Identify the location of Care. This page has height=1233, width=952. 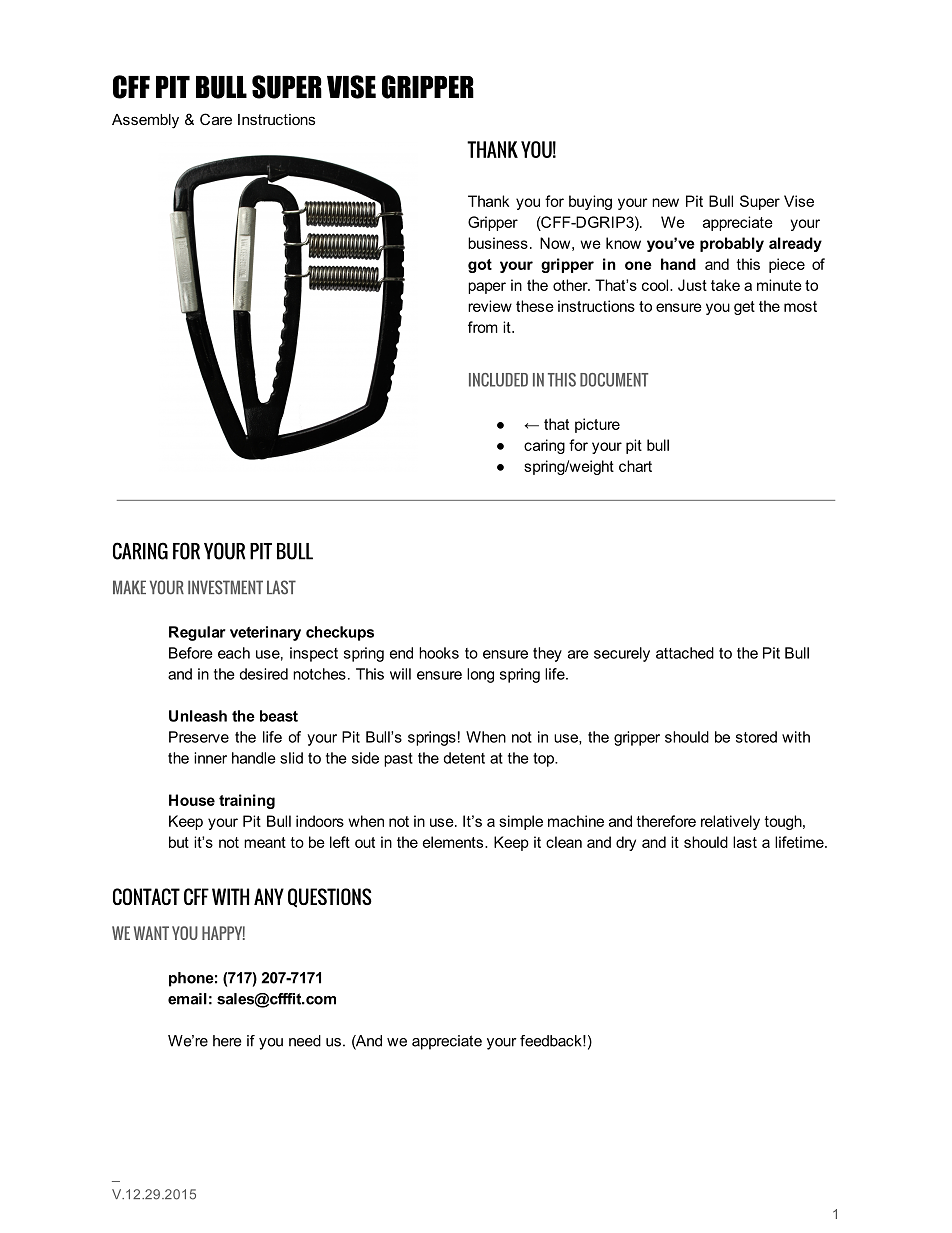
(216, 119).
